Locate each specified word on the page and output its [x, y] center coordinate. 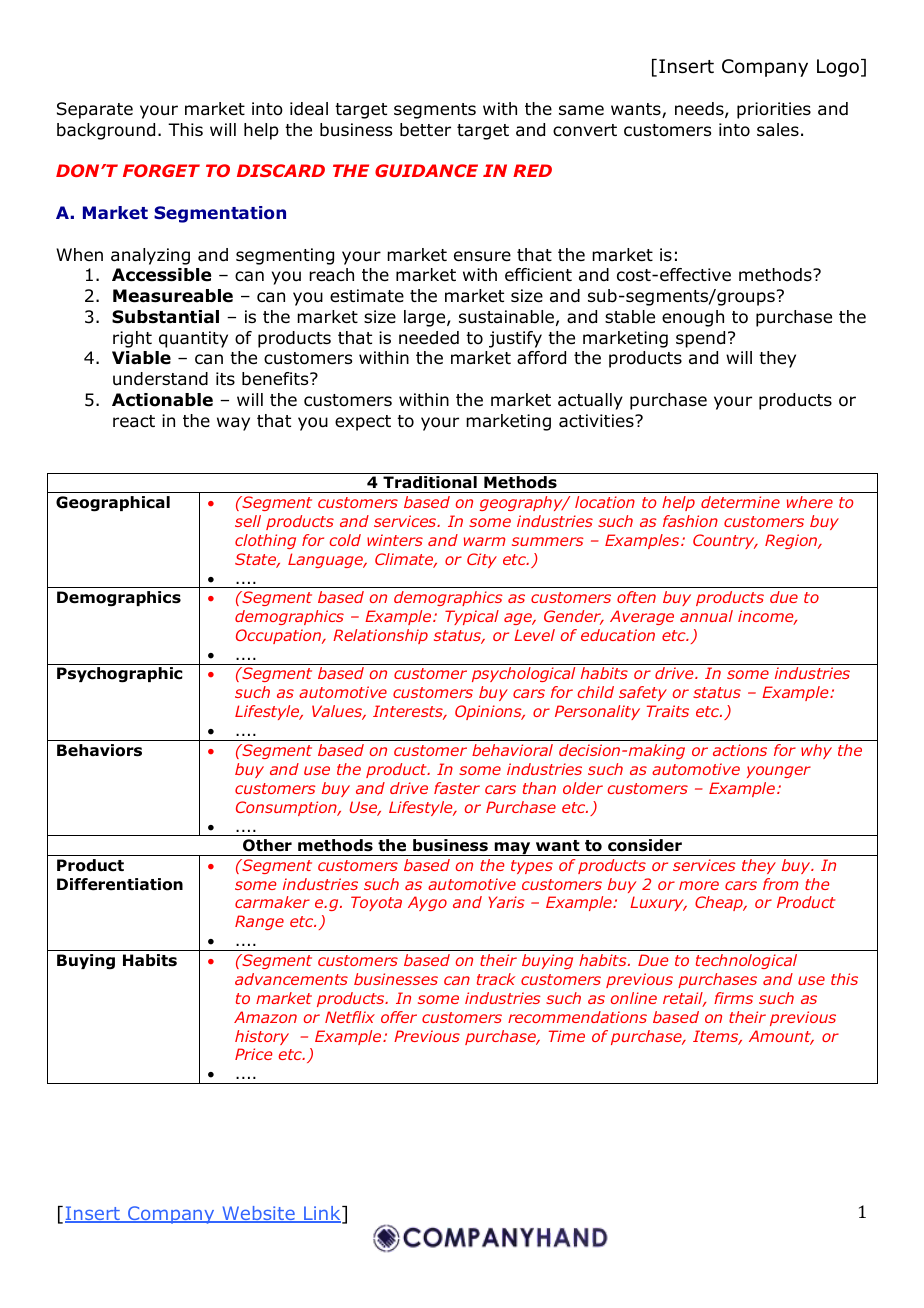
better [425, 130]
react [134, 421]
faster [457, 788]
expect [363, 423]
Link [322, 1214]
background [106, 131]
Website [258, 1214]
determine [740, 502]
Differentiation [120, 884]
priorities [774, 110]
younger [779, 772]
